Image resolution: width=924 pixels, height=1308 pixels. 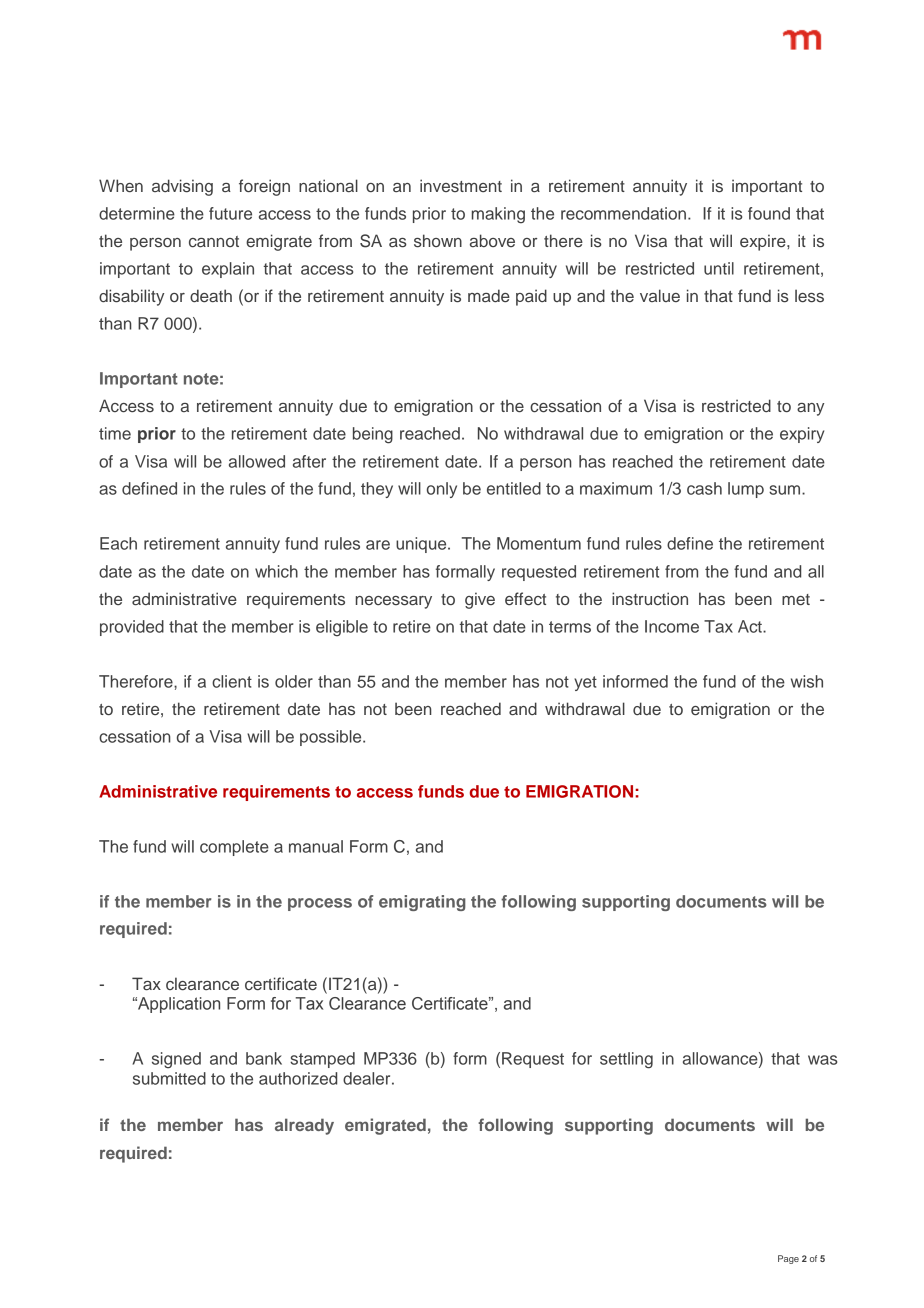 What do you see at coordinates (230, 213) in the page?
I see `future` at bounding box center [230, 213].
